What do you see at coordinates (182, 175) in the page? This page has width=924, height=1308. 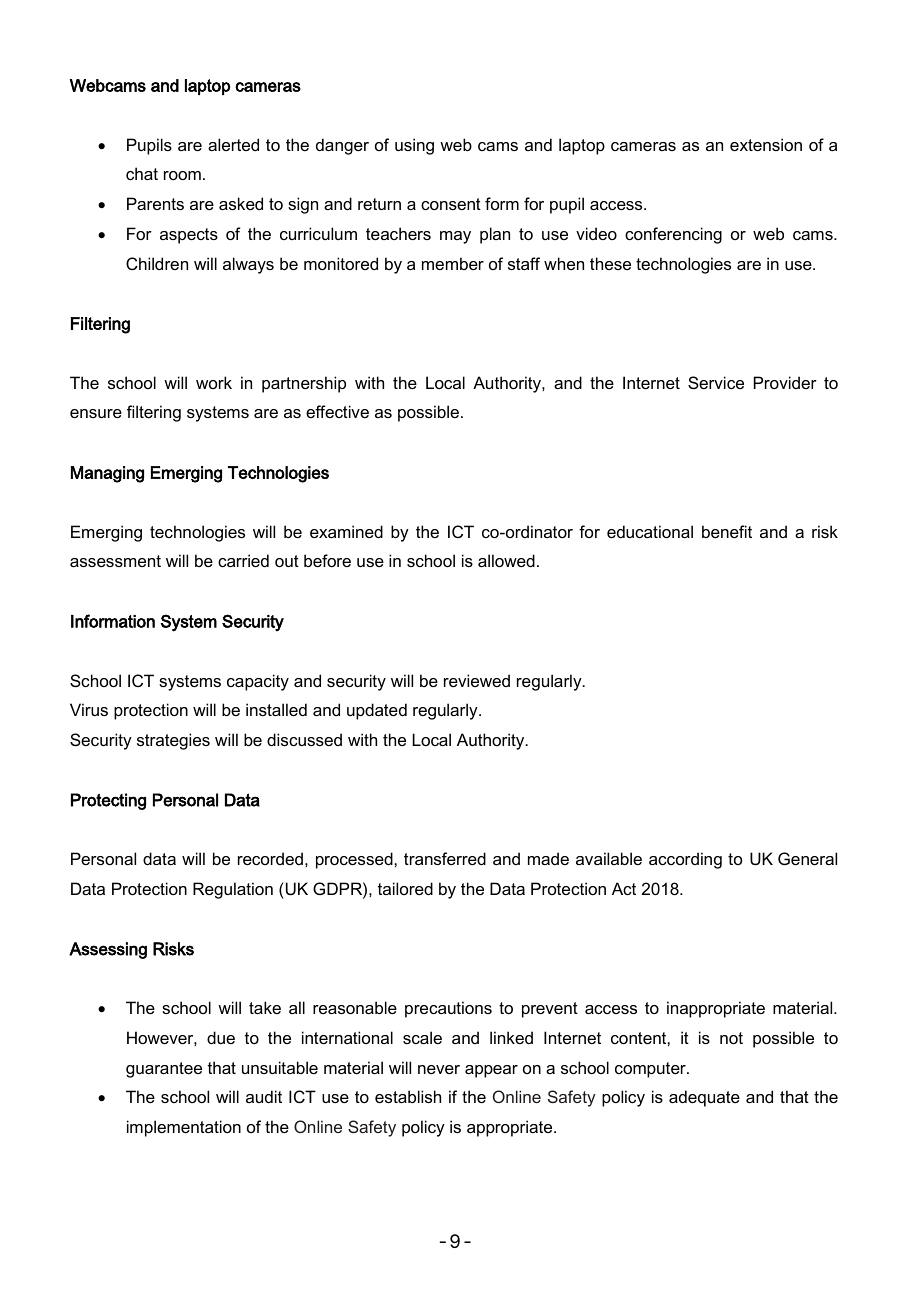 I see `room` at bounding box center [182, 175].
